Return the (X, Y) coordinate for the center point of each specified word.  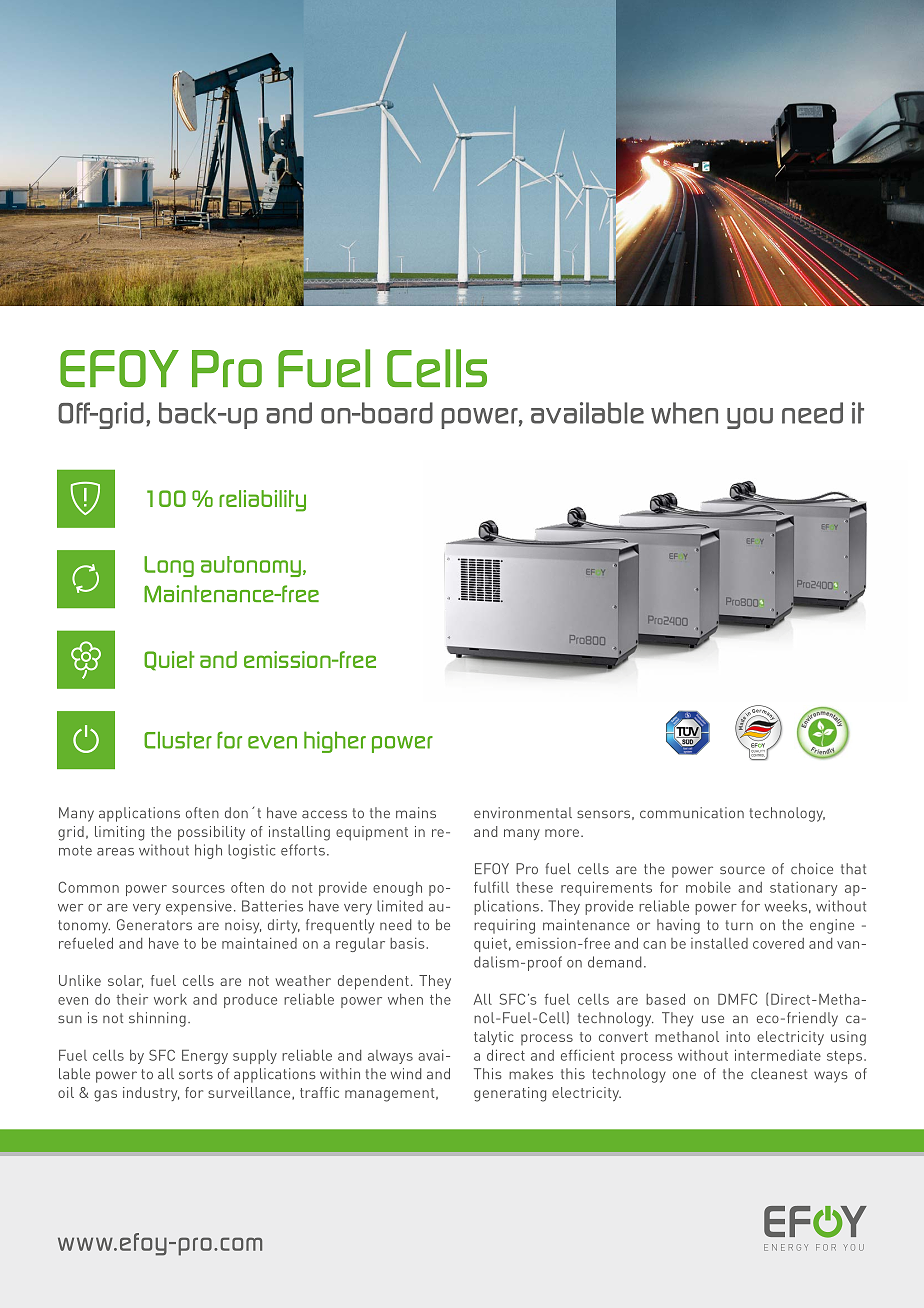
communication (692, 812)
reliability (262, 501)
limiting (119, 833)
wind (406, 1073)
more (563, 833)
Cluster (178, 740)
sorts (196, 1074)
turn (739, 925)
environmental (523, 812)
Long (169, 566)
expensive (199, 907)
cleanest (779, 1073)
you (750, 418)
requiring (504, 926)
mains (416, 812)
